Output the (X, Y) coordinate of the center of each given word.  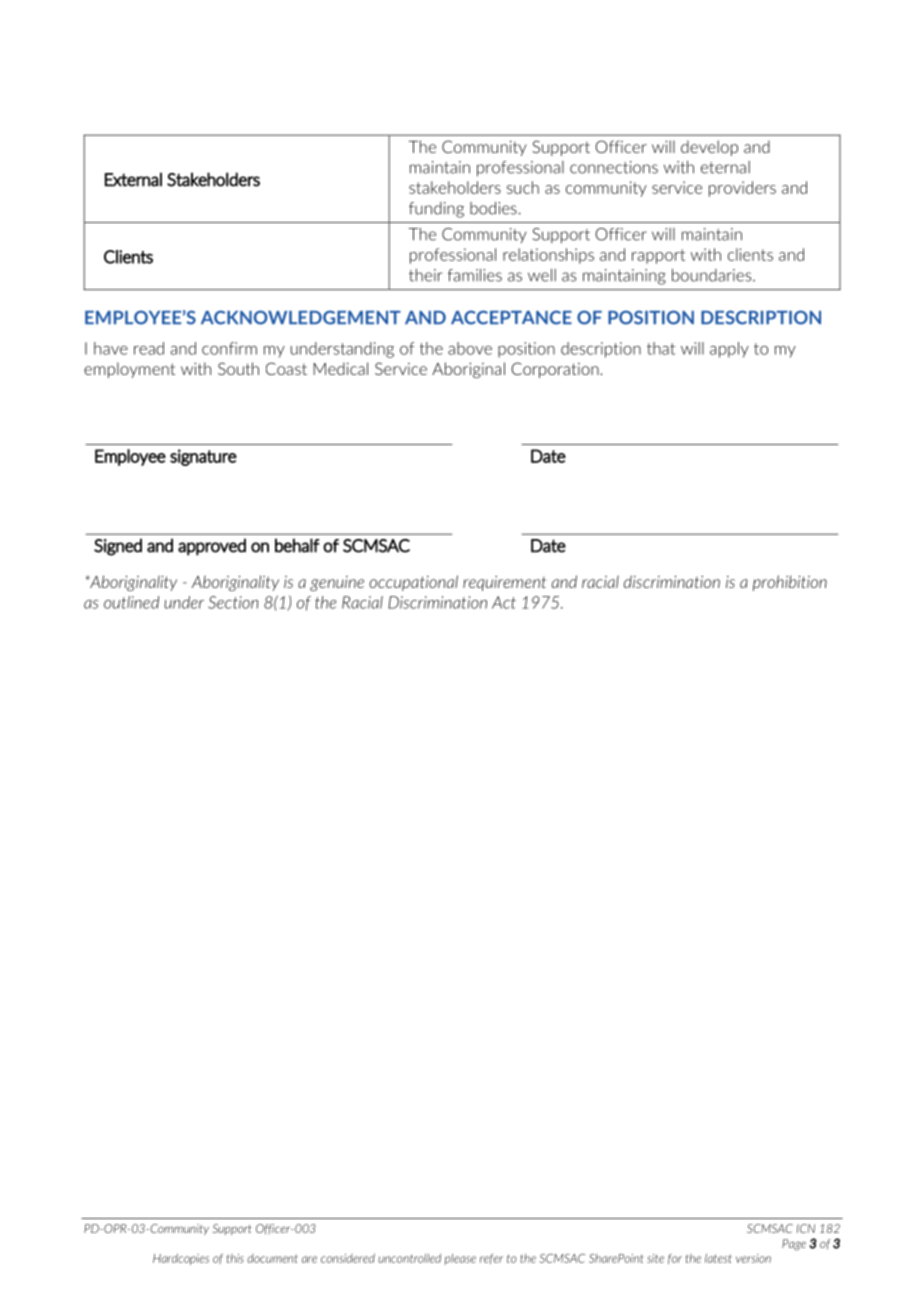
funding (436, 210)
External (133, 179)
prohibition (790, 583)
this (235, 1258)
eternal (725, 167)
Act (504, 602)
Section (233, 602)
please (460, 1259)
